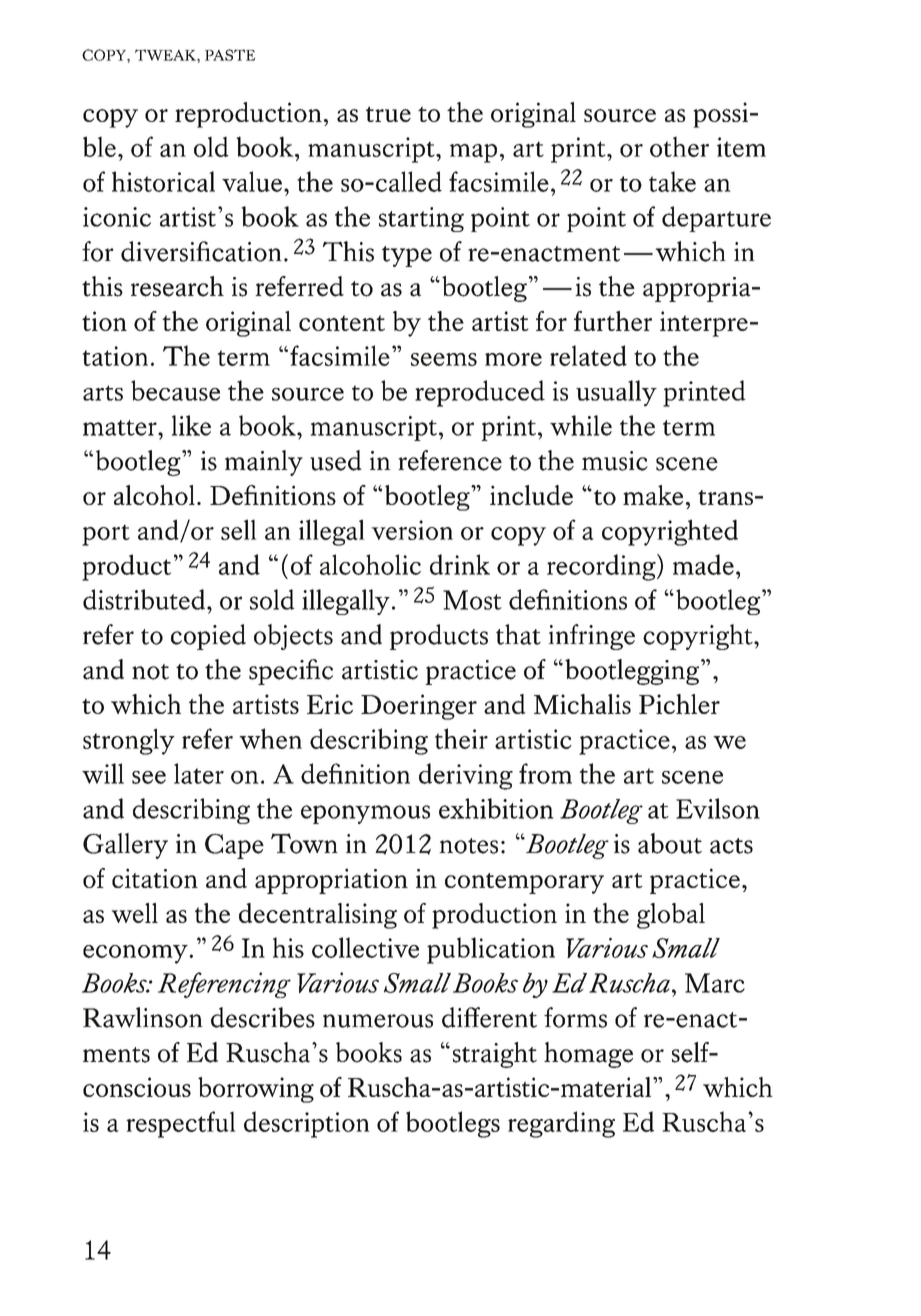 The height and width of the document is (1316, 921). I want to click on PASTE, so click(230, 55).
